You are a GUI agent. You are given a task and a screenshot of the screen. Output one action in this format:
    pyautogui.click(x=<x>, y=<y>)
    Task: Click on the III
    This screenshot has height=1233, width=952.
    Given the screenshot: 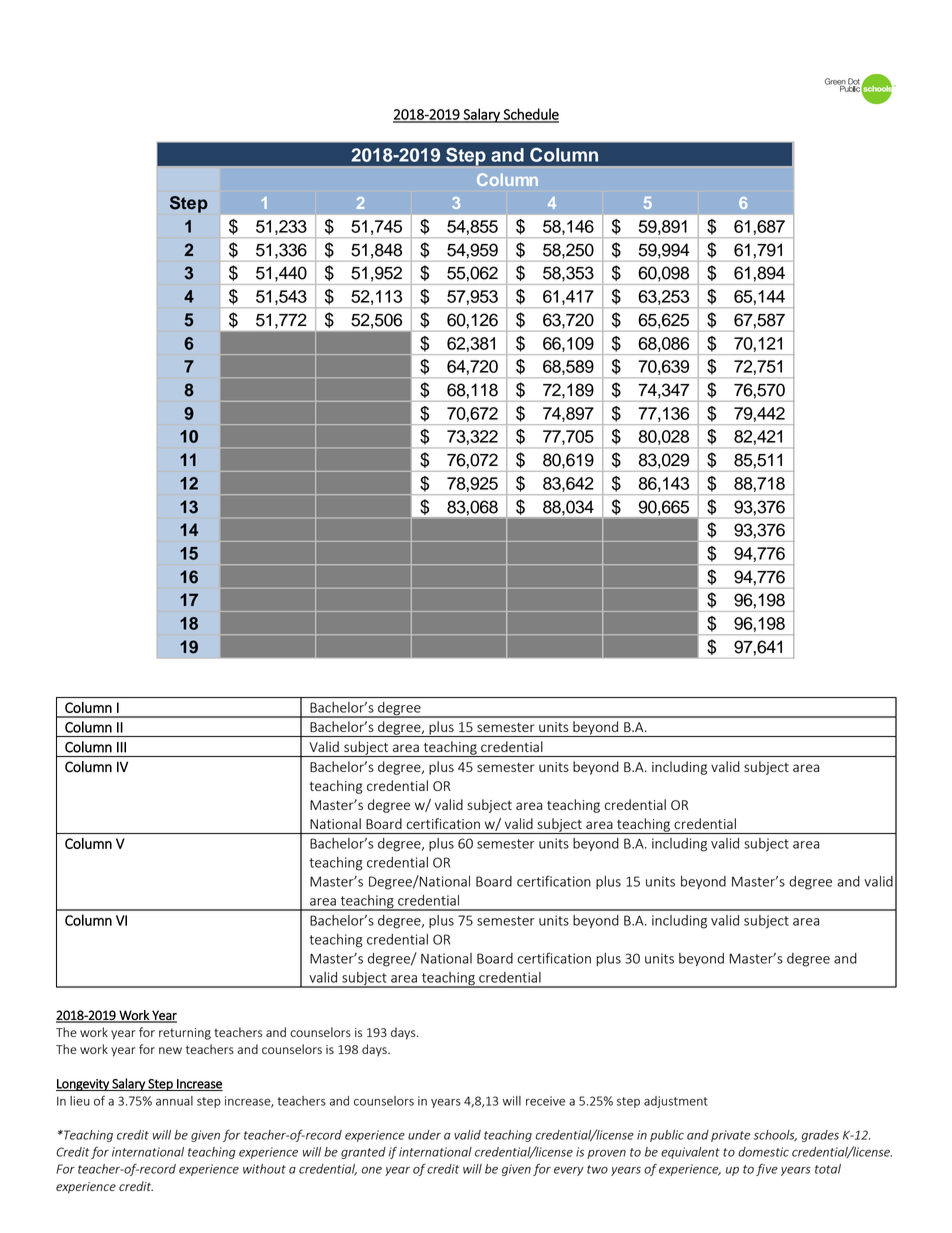 What is the action you would take?
    pyautogui.click(x=121, y=747)
